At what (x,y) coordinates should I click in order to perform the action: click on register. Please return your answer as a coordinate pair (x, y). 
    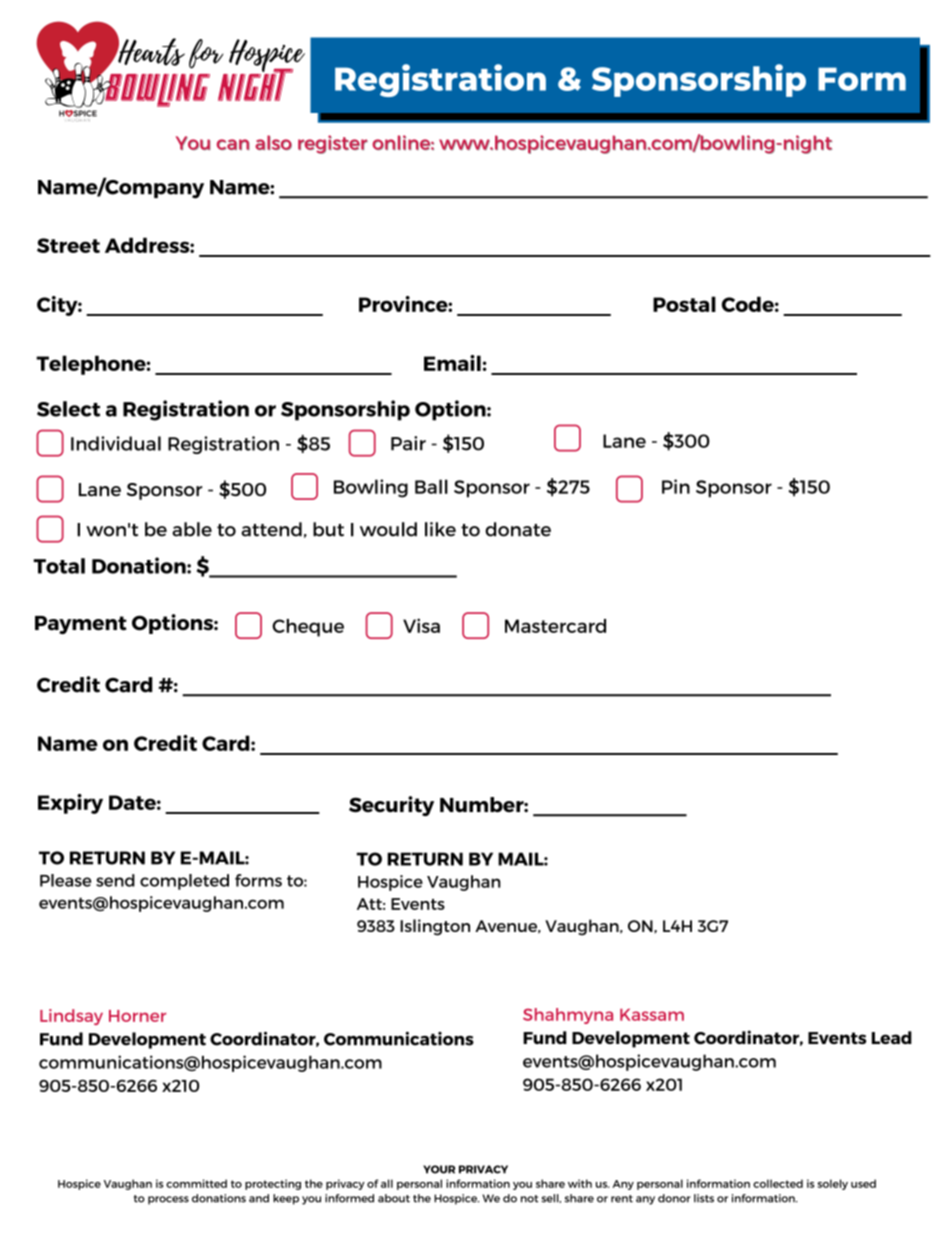
    Looking at the image, I should click on (333, 144).
